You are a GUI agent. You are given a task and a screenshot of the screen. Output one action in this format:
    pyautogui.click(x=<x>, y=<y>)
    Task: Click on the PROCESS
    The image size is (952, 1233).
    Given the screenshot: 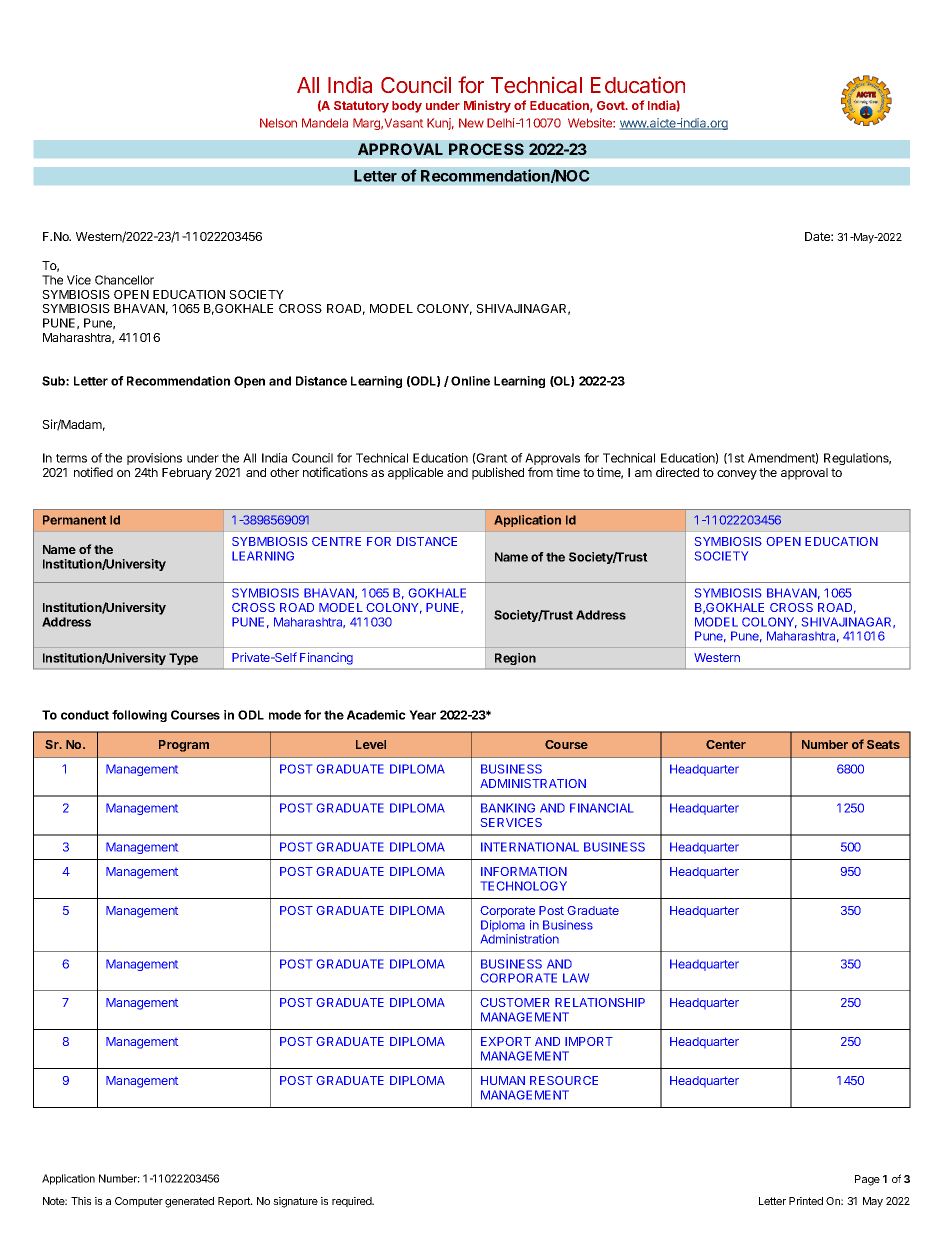 What is the action you would take?
    pyautogui.click(x=486, y=149)
